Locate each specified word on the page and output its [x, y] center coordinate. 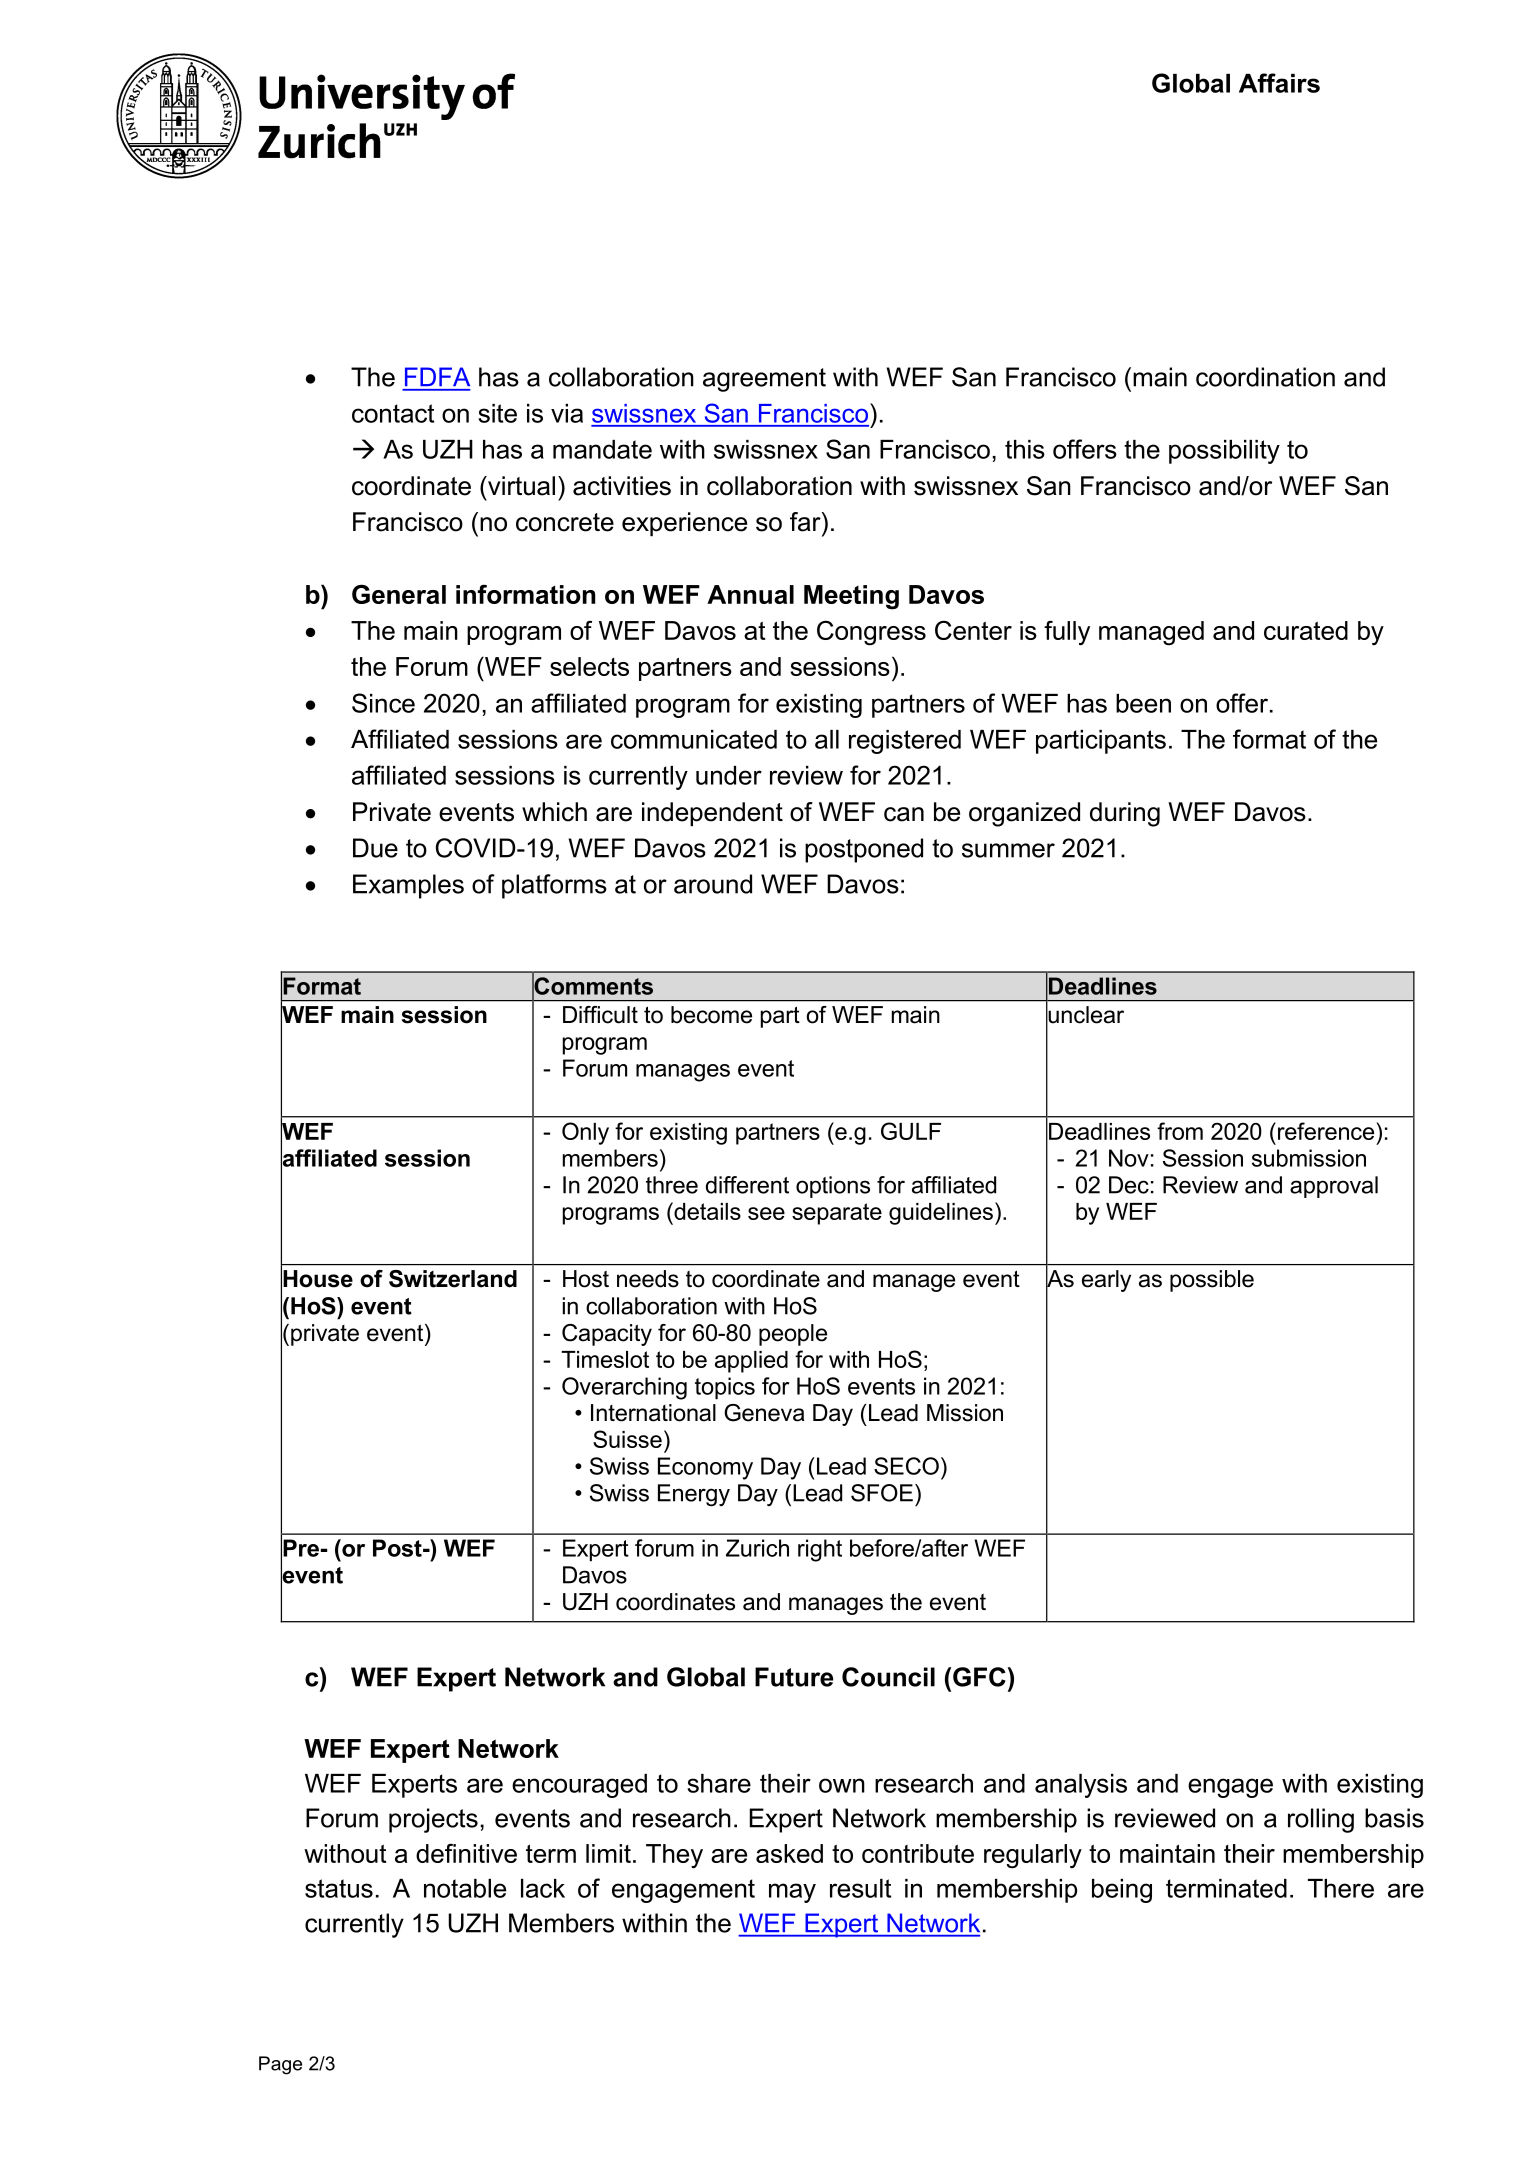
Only [585, 1133]
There [1341, 1888]
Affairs [1279, 83]
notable [465, 1888]
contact [393, 413]
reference [1327, 1131]
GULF [911, 1131]
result [860, 1888]
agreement [764, 380]
